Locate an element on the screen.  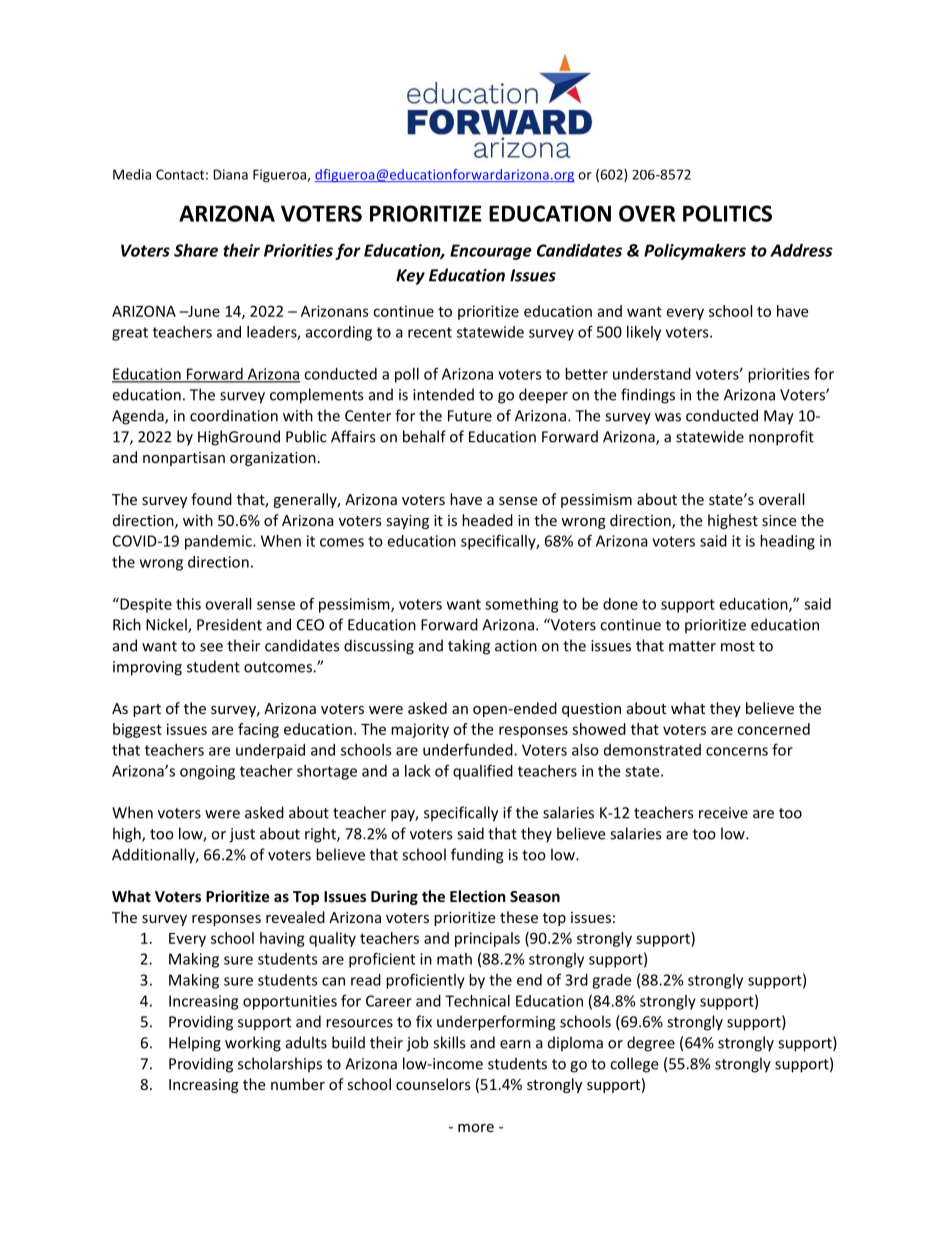
Helping is located at coordinates (195, 1044).
